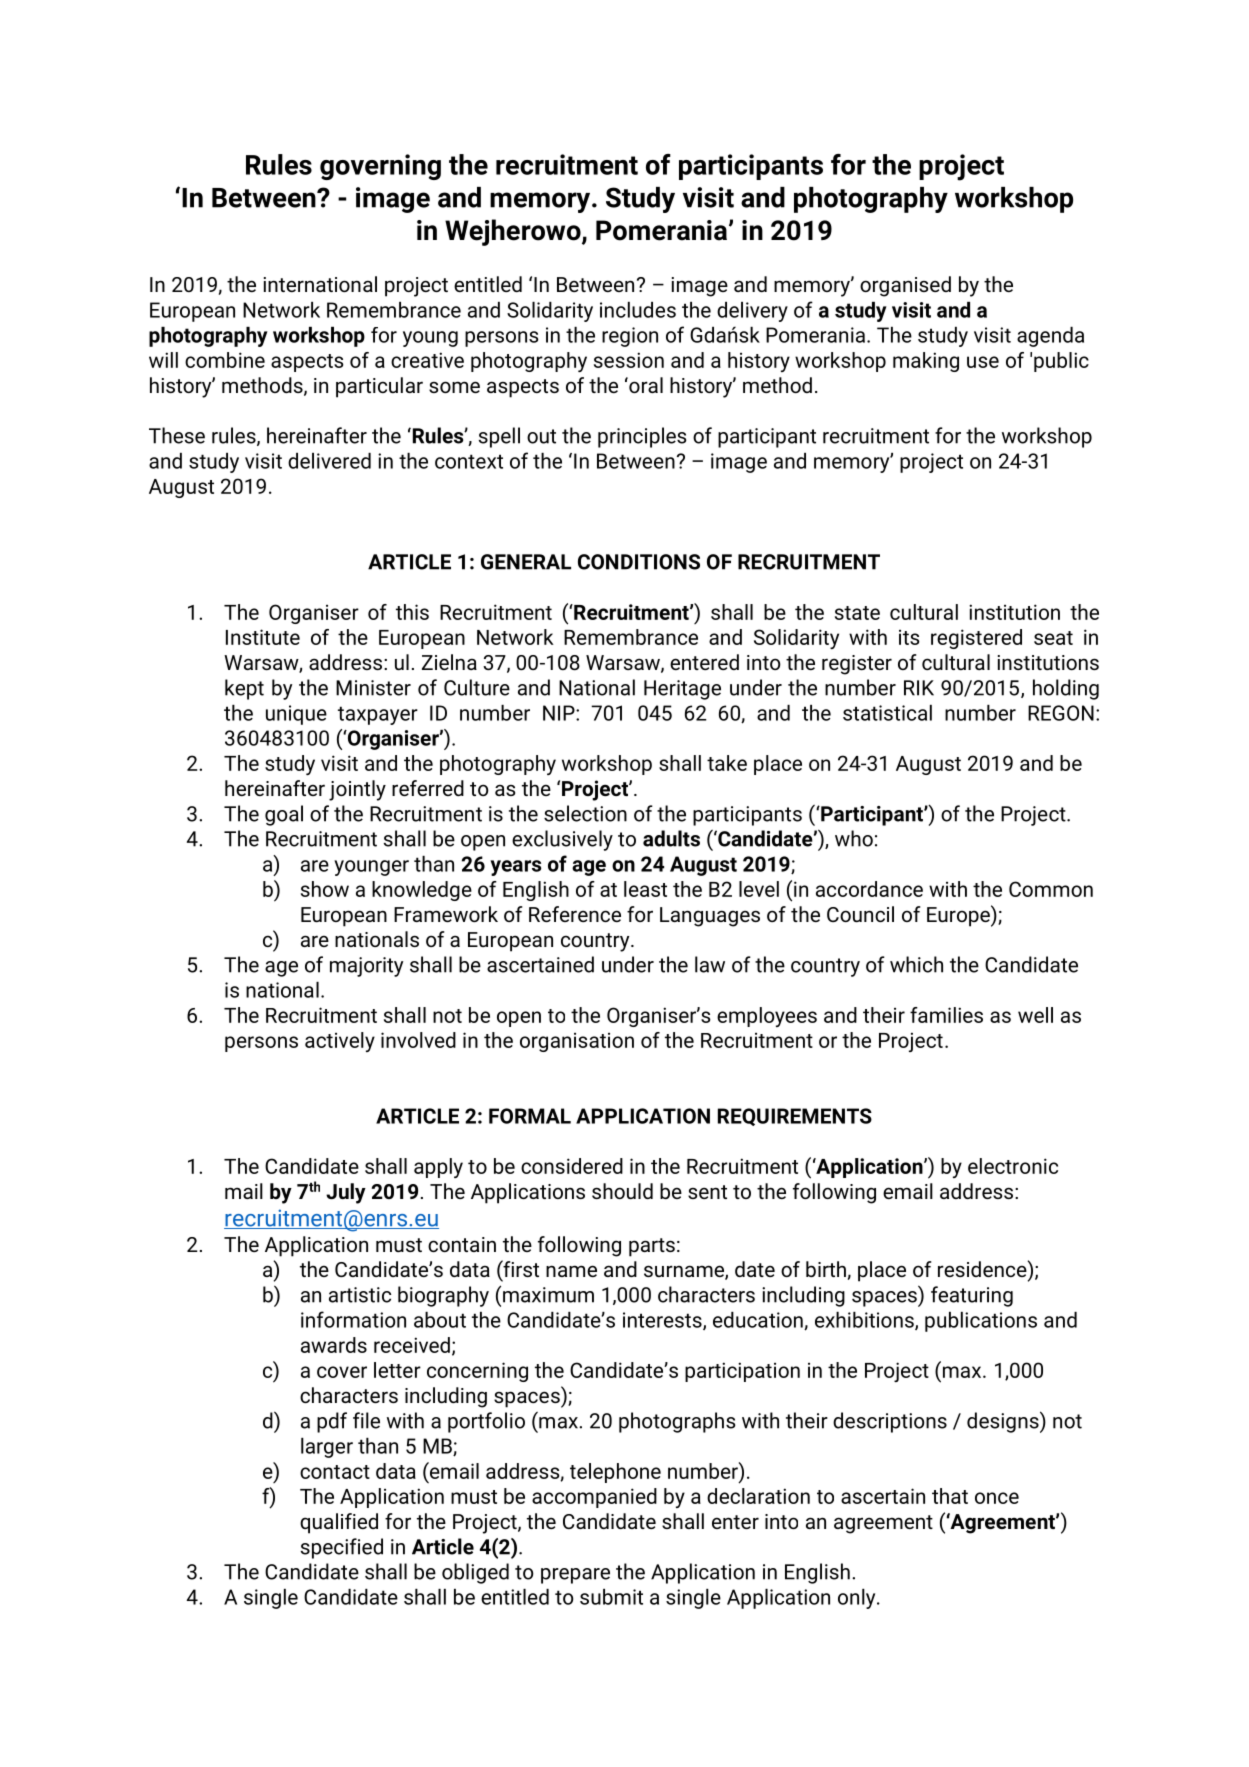  What do you see at coordinates (638, 310) in the document?
I see `includes` at bounding box center [638, 310].
